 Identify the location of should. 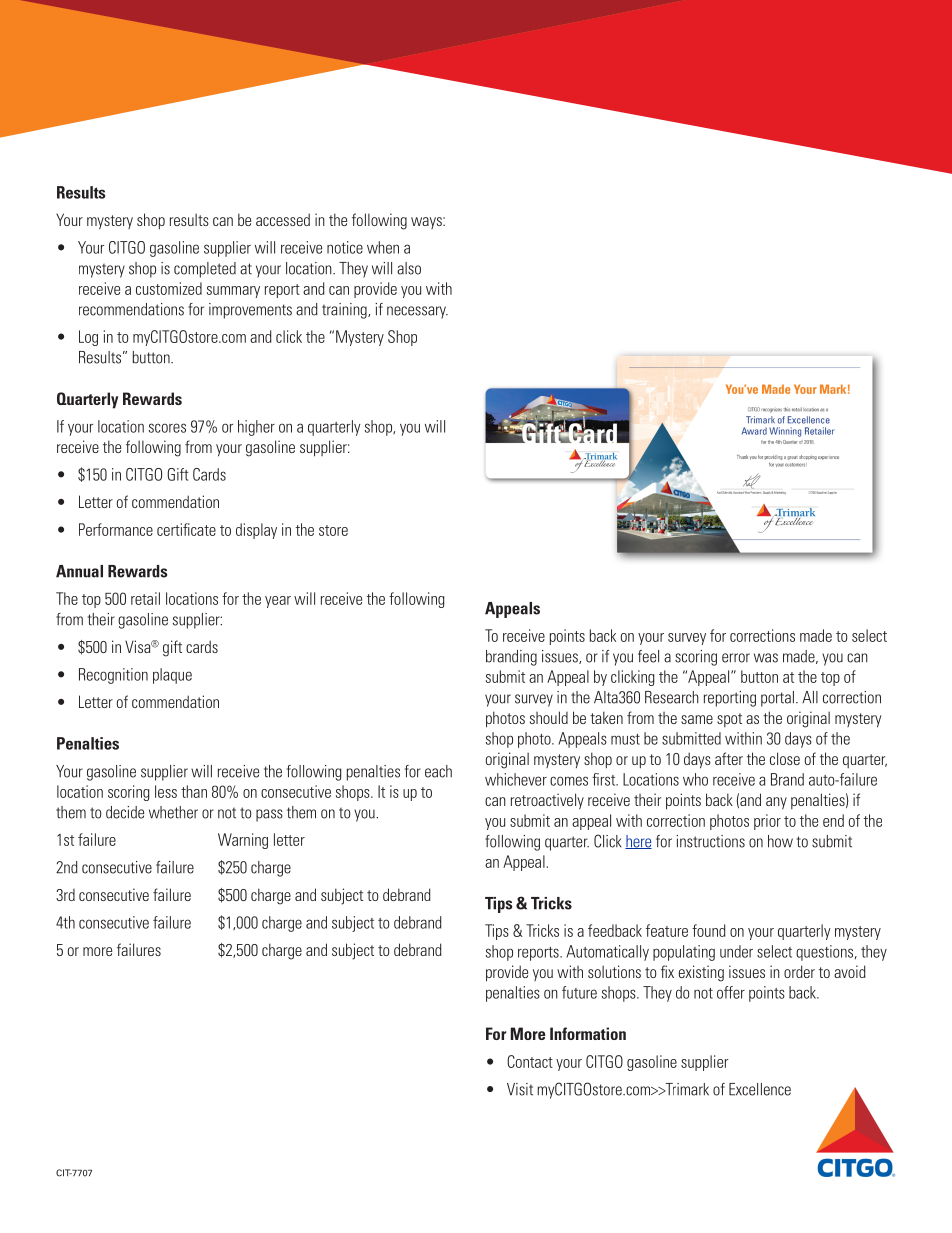
(549, 717).
